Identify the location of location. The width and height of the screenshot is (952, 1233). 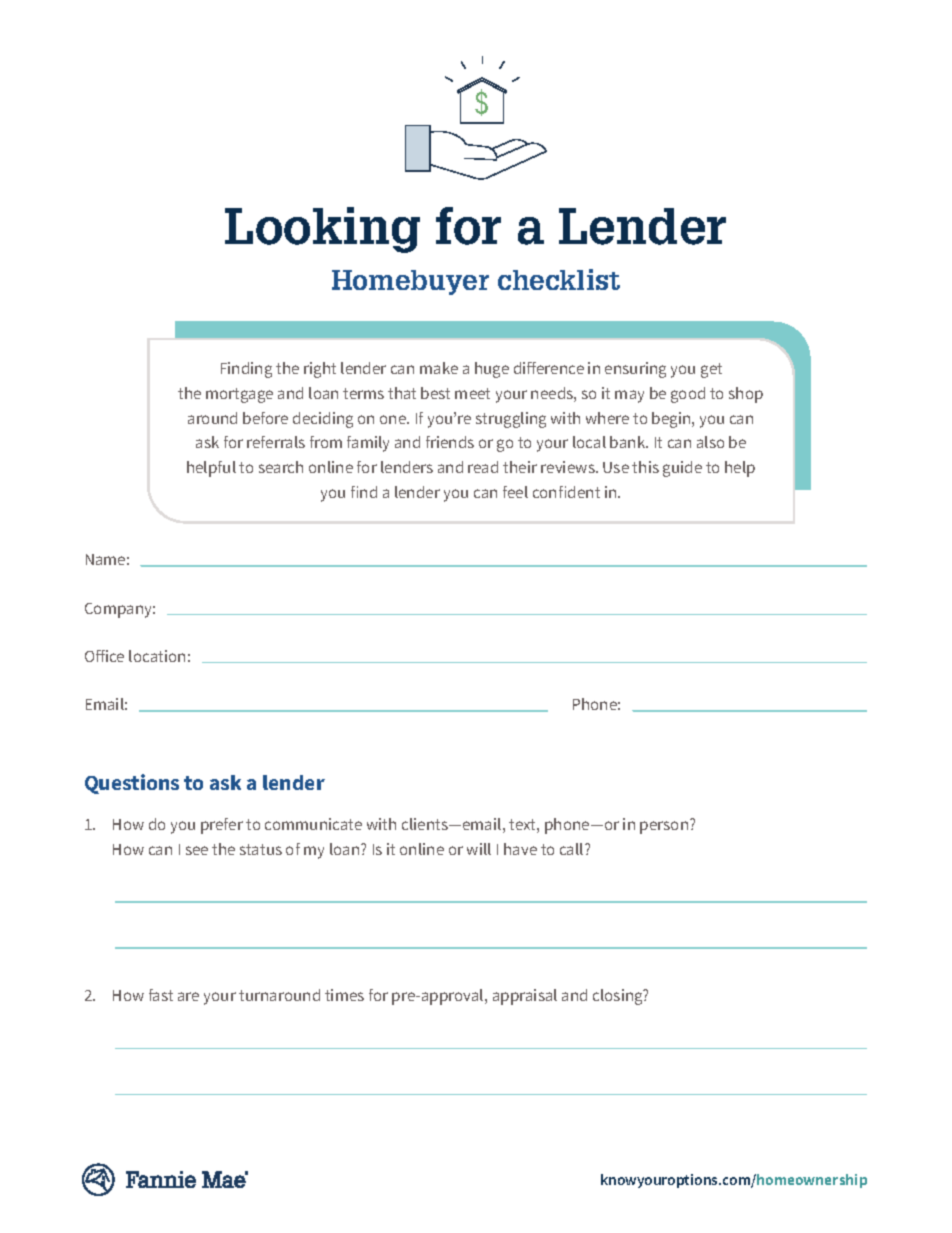
(157, 656).
